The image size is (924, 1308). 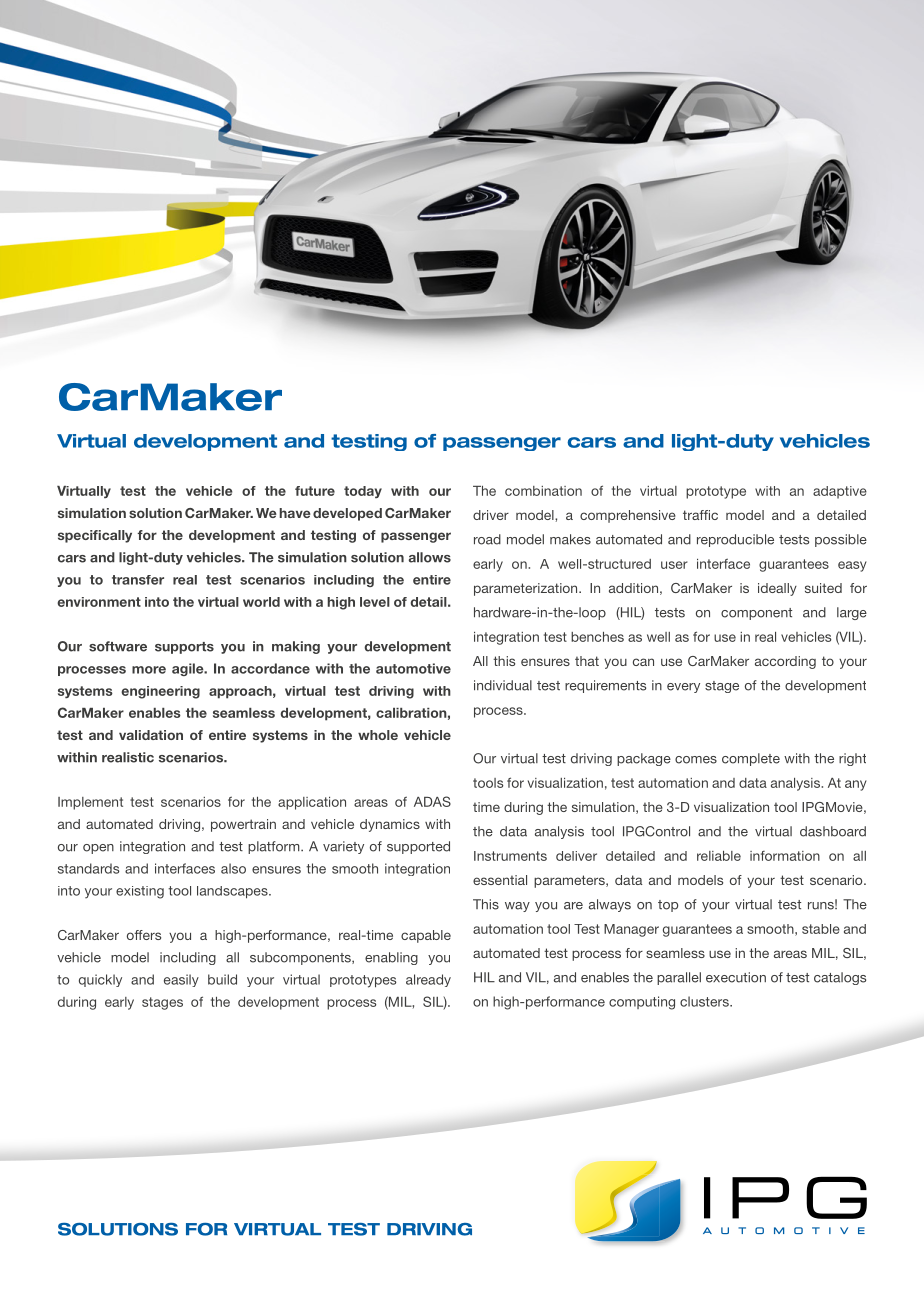 I want to click on validation, so click(x=151, y=735).
